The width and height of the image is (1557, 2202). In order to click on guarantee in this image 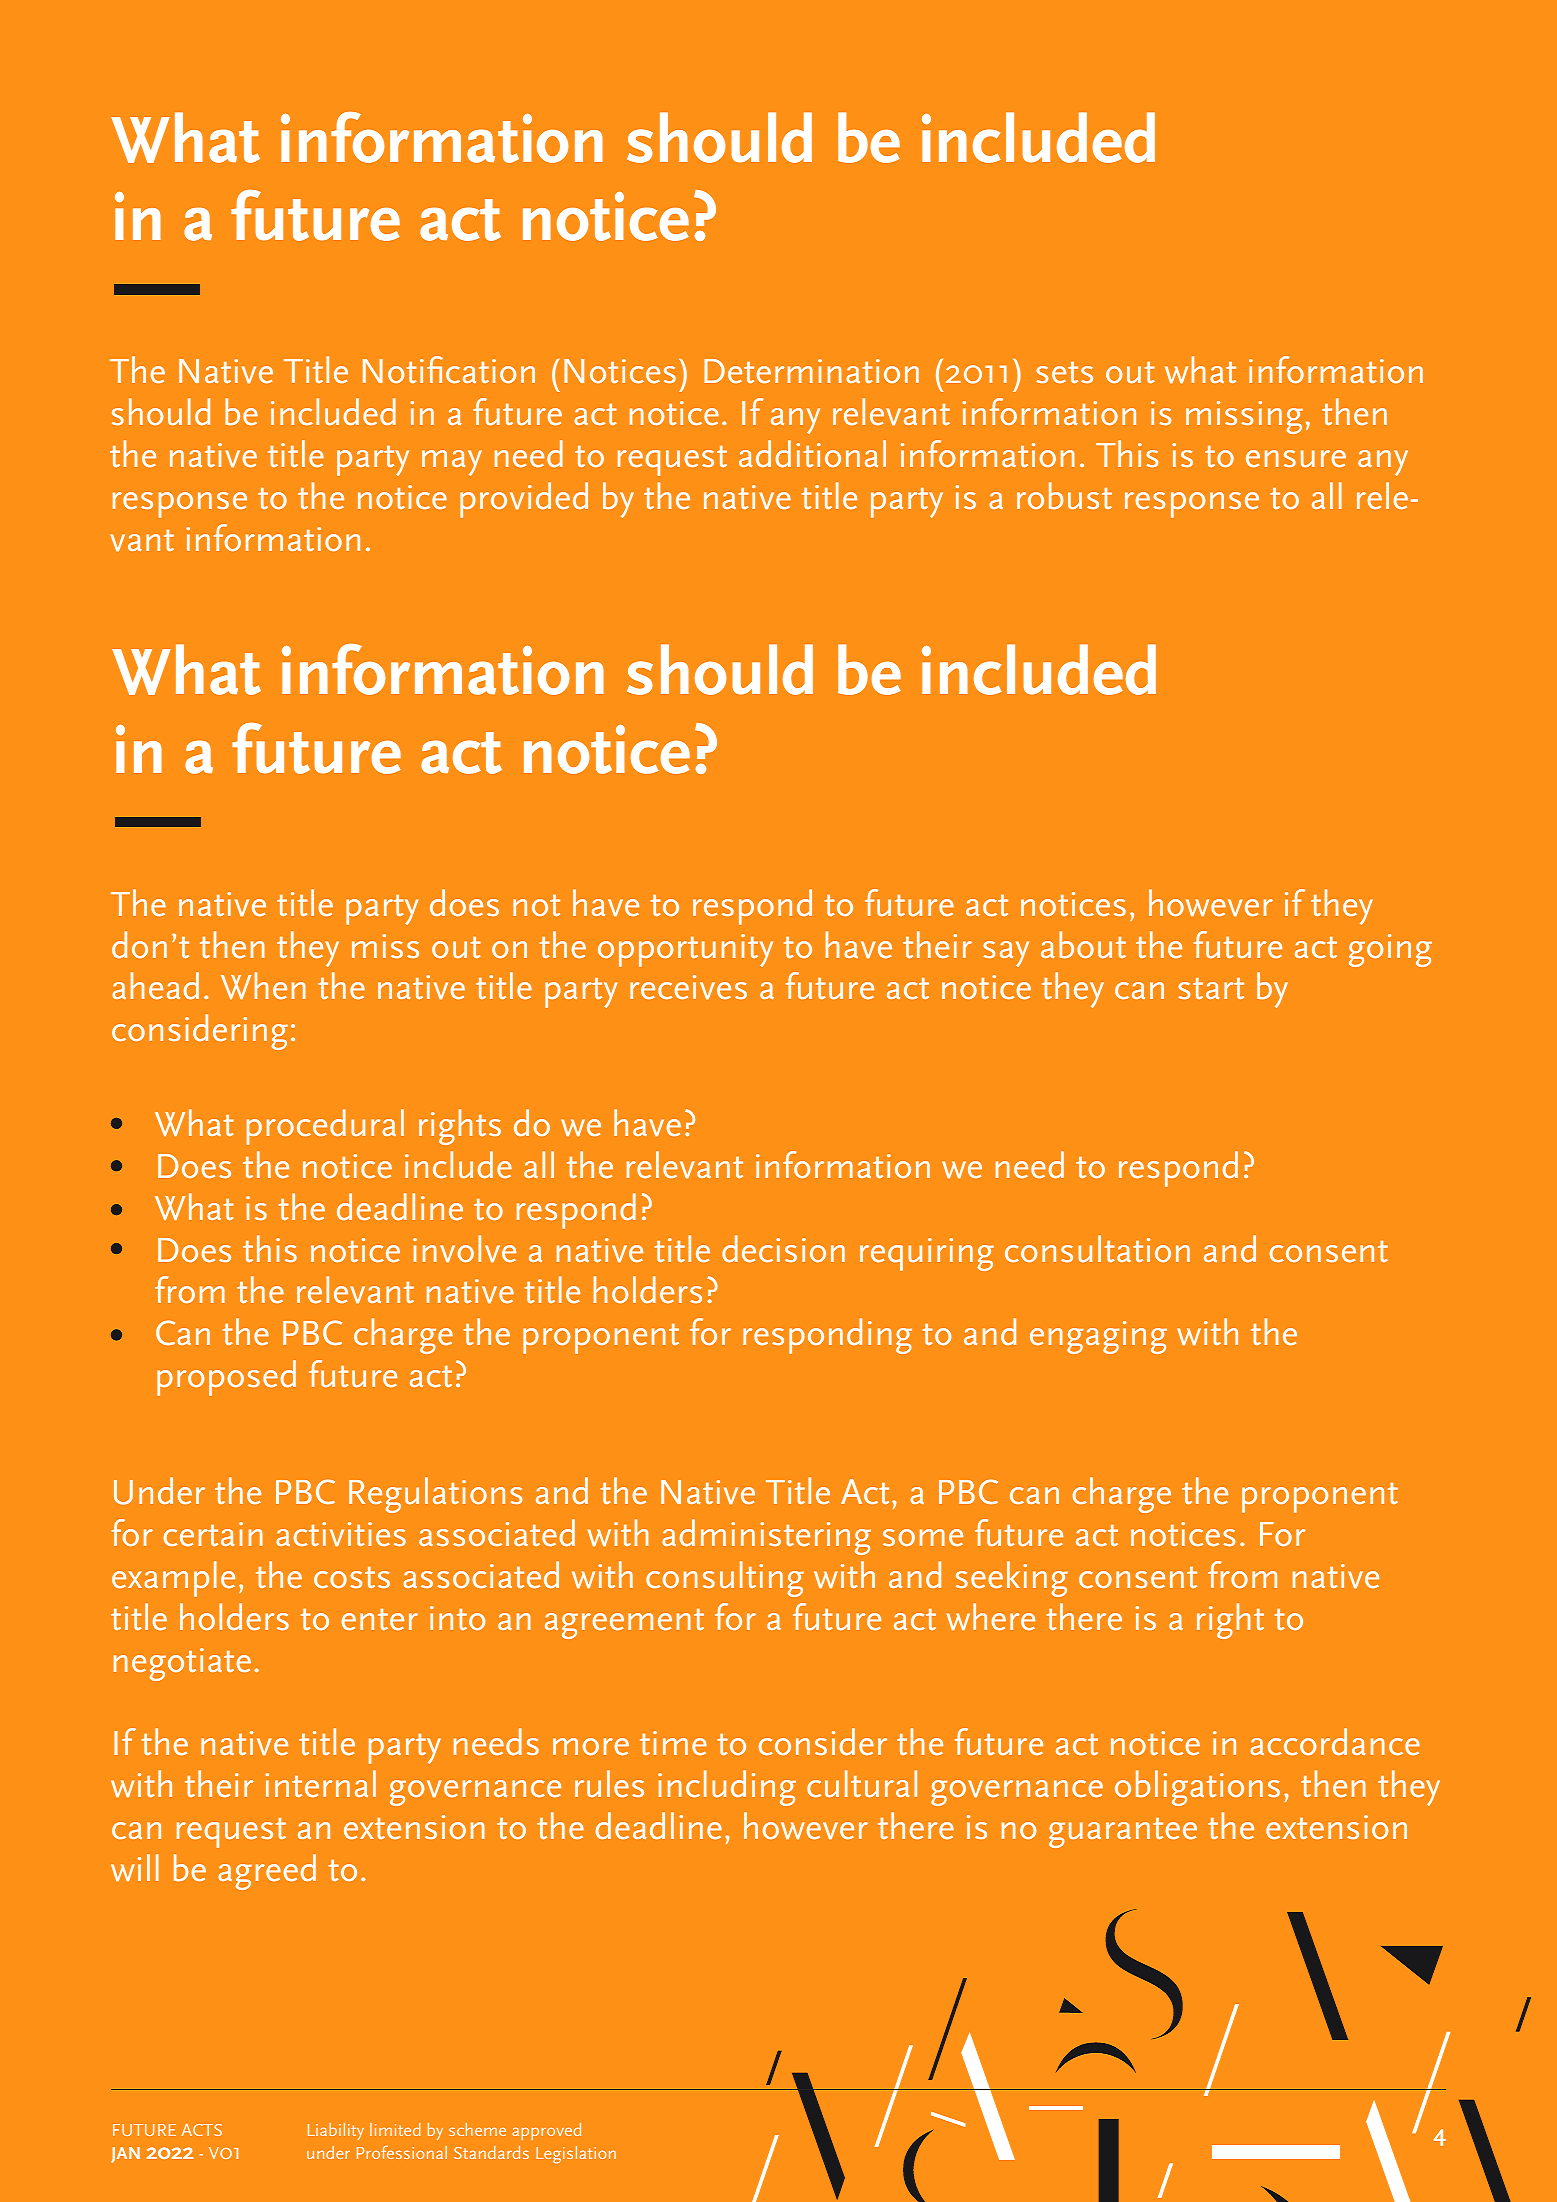, I will do `click(1123, 1833)`.
